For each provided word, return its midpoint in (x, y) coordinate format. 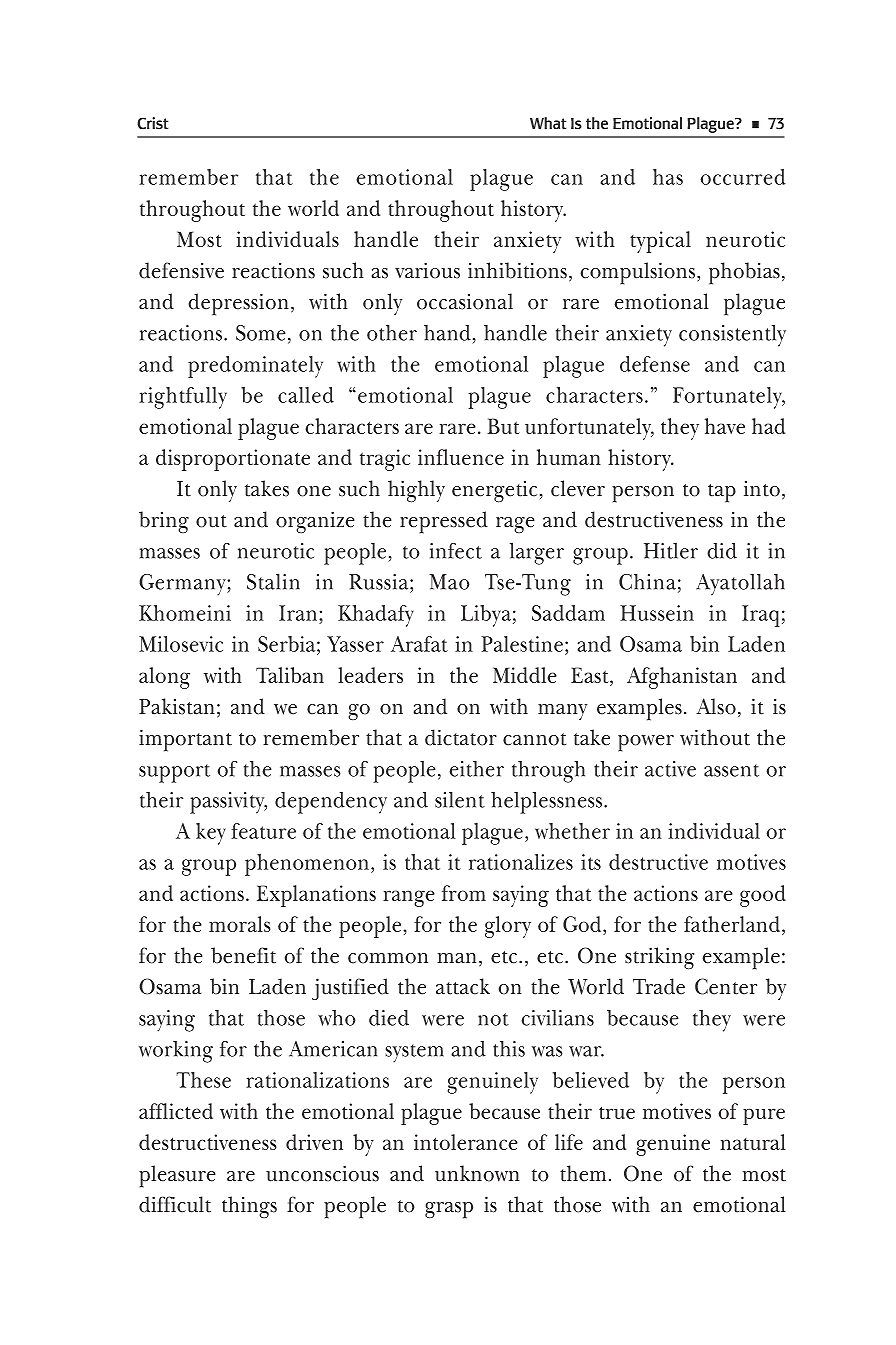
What (548, 123)
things (249, 1207)
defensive (181, 270)
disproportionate (233, 460)
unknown (477, 1173)
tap (722, 493)
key (211, 834)
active (670, 769)
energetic (494, 492)
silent (460, 800)
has (668, 177)
